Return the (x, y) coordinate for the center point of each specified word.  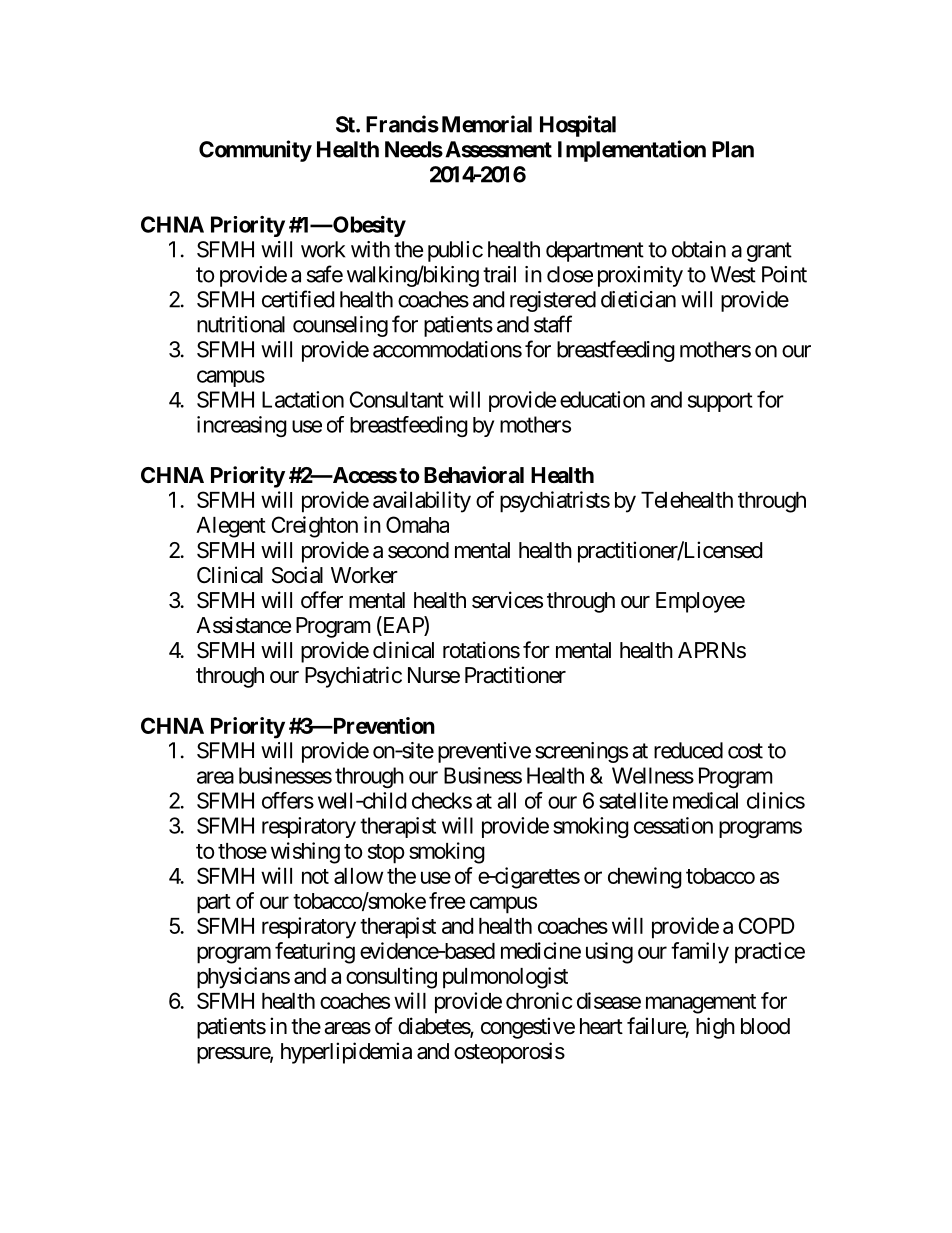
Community (255, 151)
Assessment (498, 149)
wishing (305, 853)
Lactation (303, 399)
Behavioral (474, 475)
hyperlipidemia (346, 1053)
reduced (688, 750)
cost (745, 751)
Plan (733, 149)
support (720, 402)
